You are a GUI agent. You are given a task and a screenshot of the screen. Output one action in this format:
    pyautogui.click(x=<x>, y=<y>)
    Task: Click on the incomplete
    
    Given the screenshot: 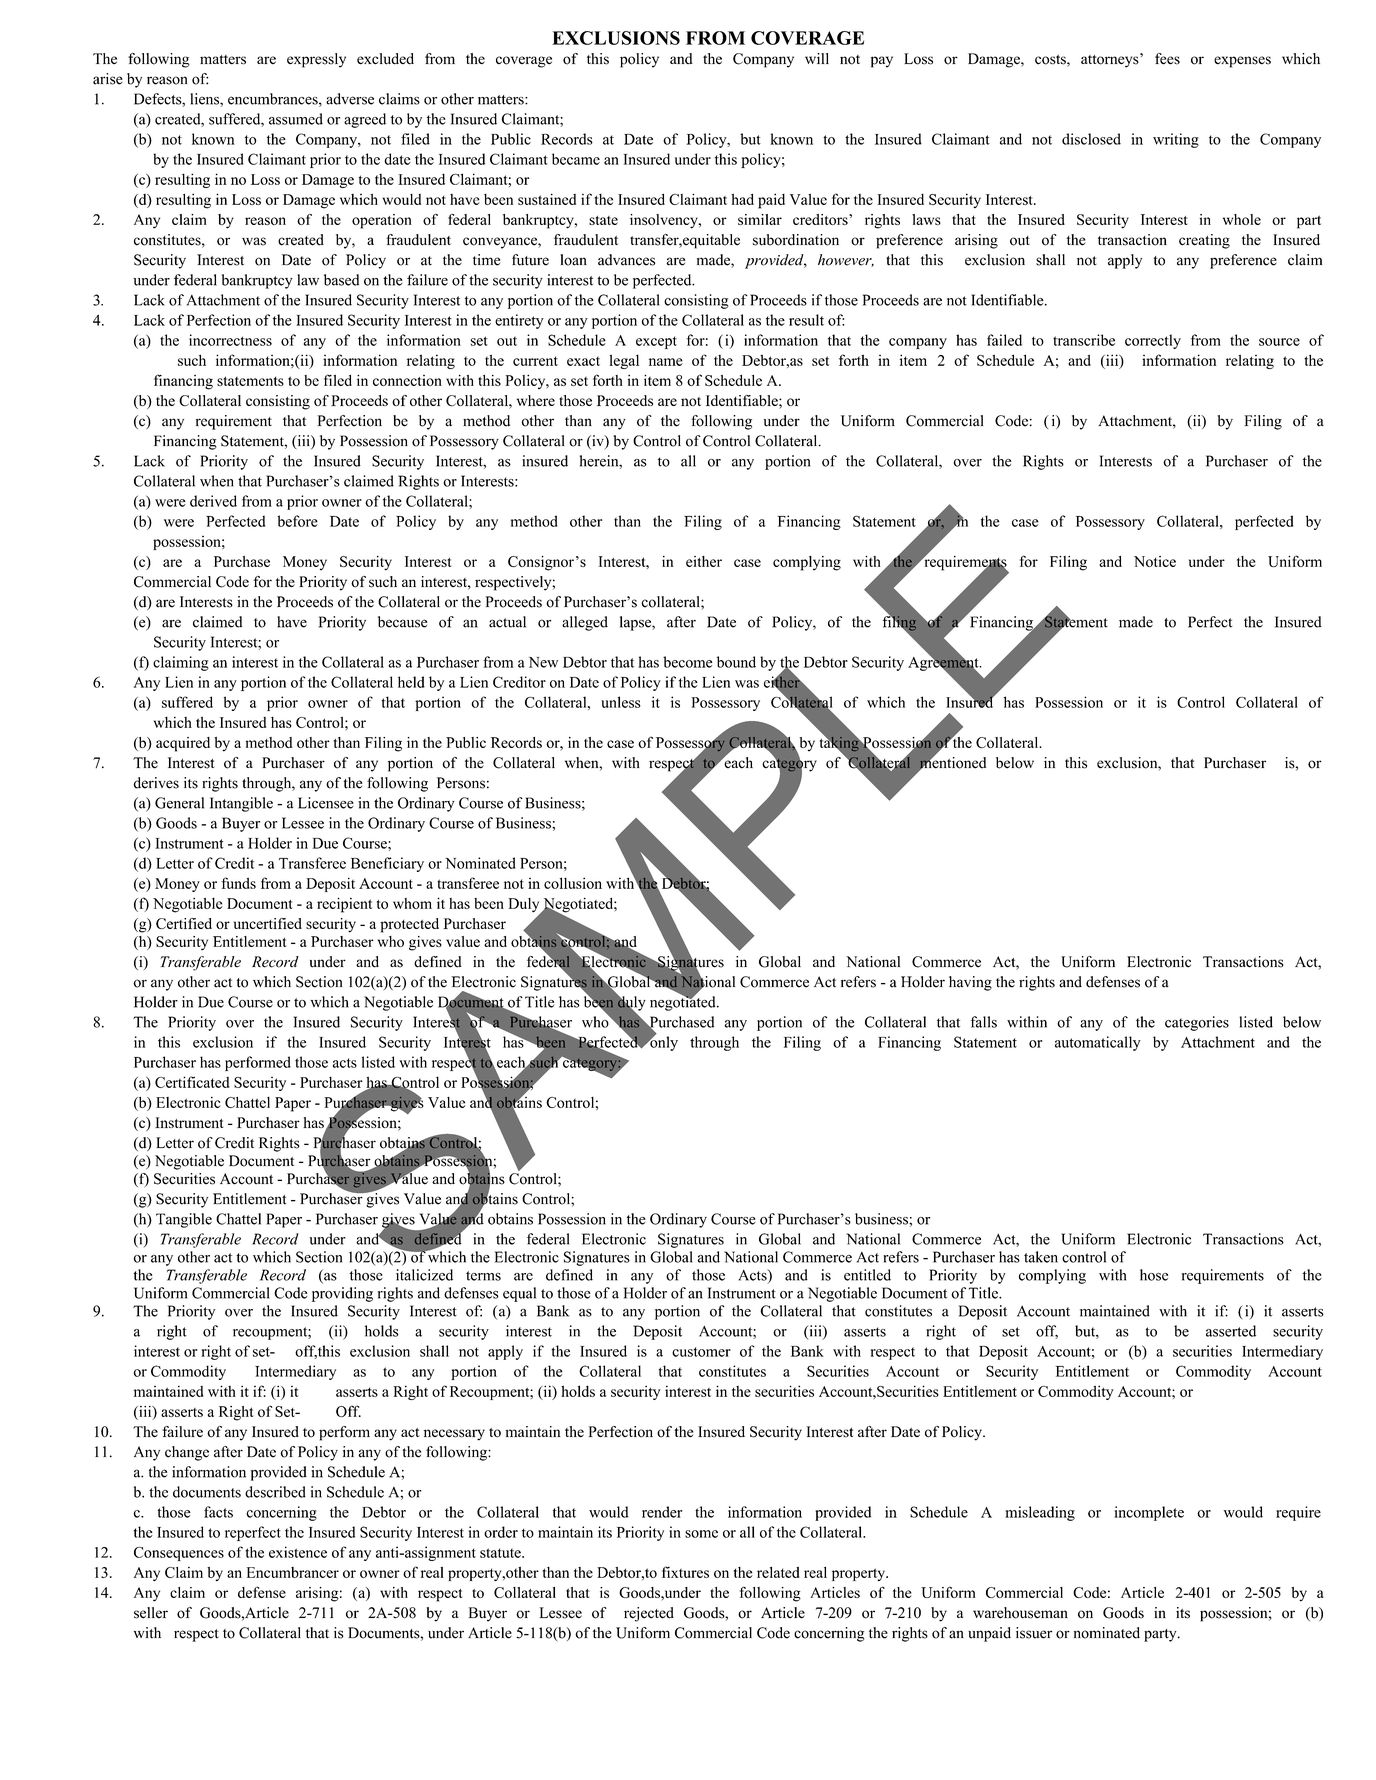 What is the action you would take?
    pyautogui.click(x=1149, y=1513)
